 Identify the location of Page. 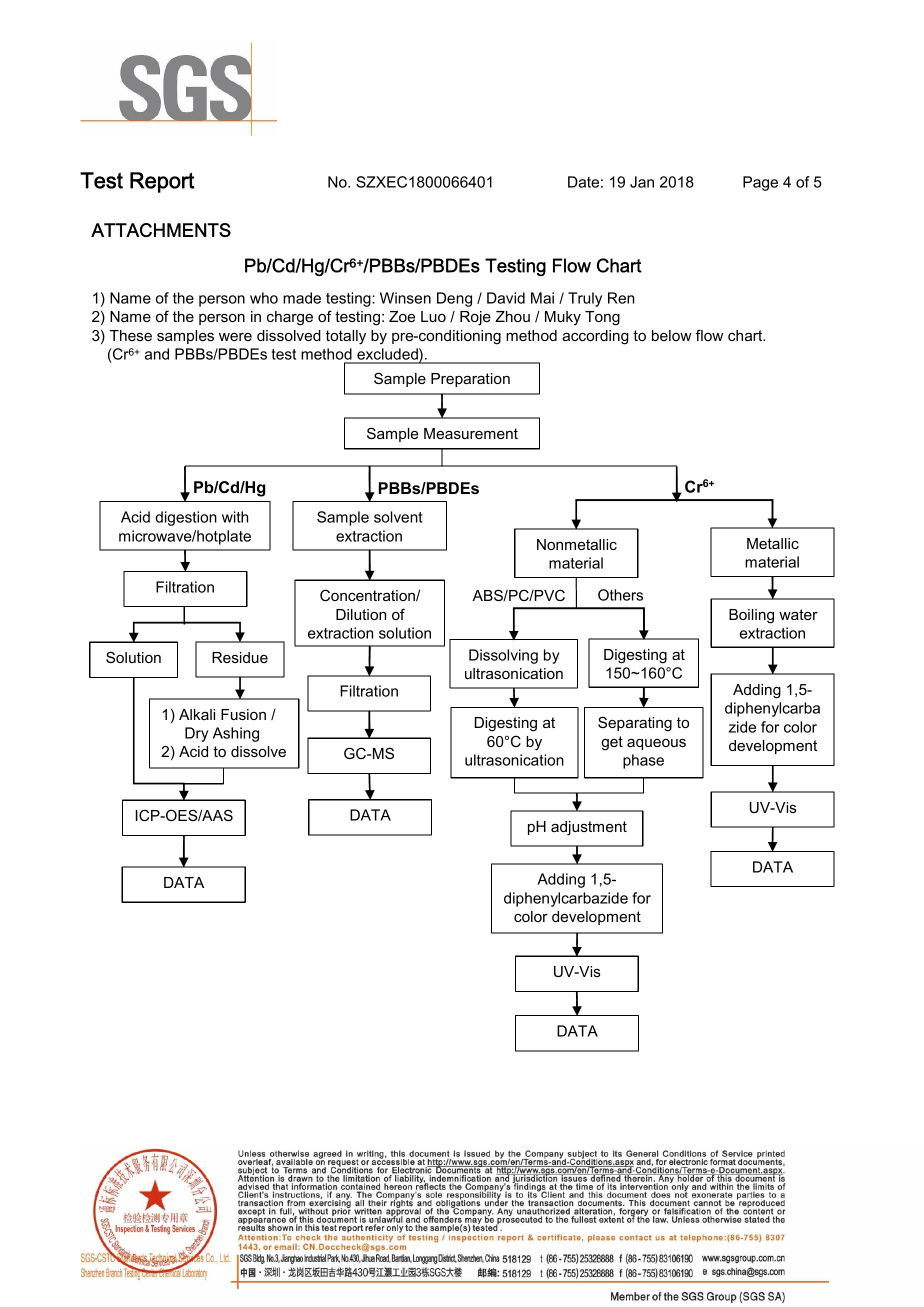
(760, 183).
